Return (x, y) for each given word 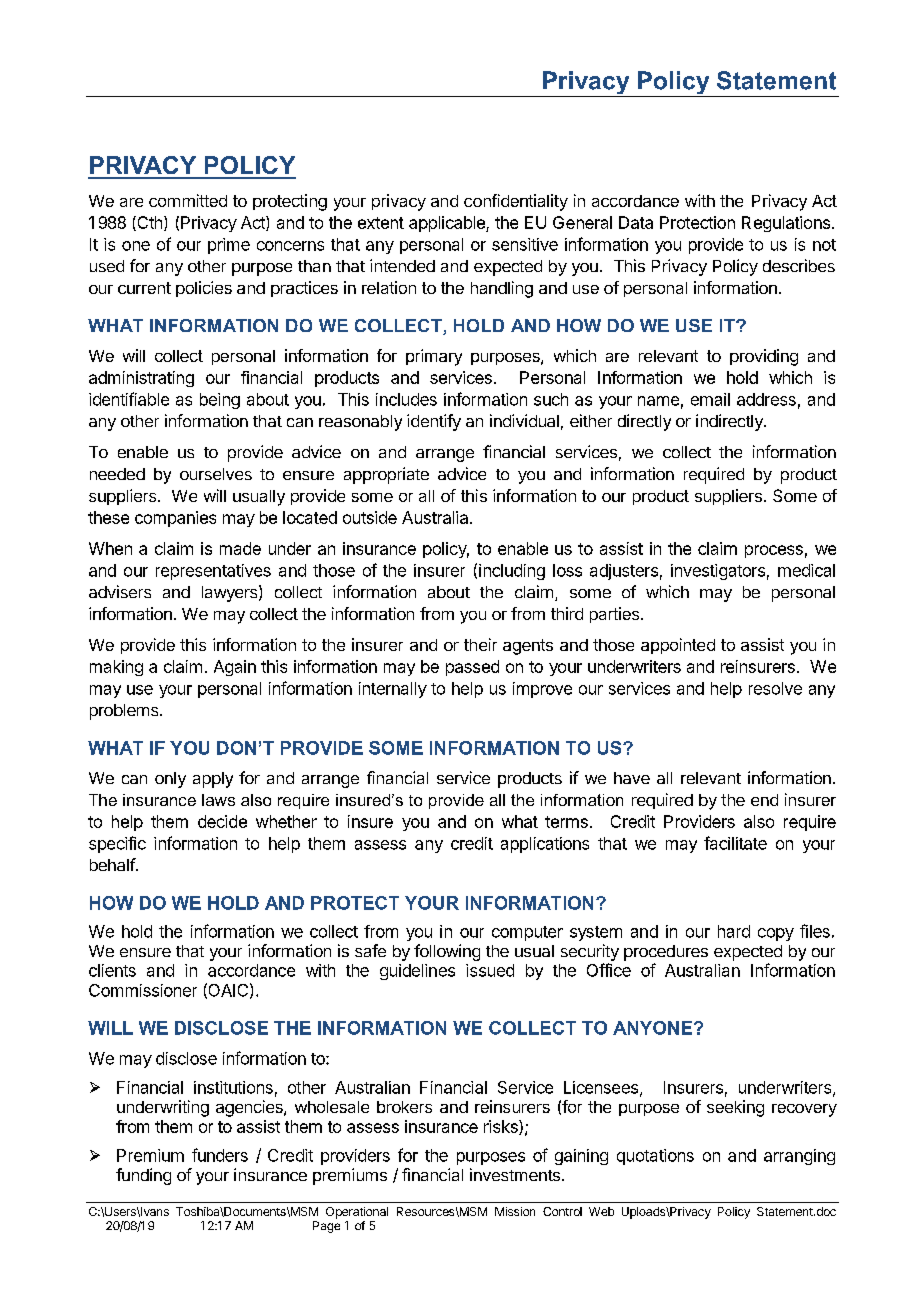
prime (229, 246)
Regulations (786, 224)
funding (143, 1176)
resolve (775, 688)
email (710, 399)
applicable (448, 224)
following (447, 952)
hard (734, 931)
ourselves (216, 474)
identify (434, 422)
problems (125, 712)
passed (472, 668)
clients (112, 970)
